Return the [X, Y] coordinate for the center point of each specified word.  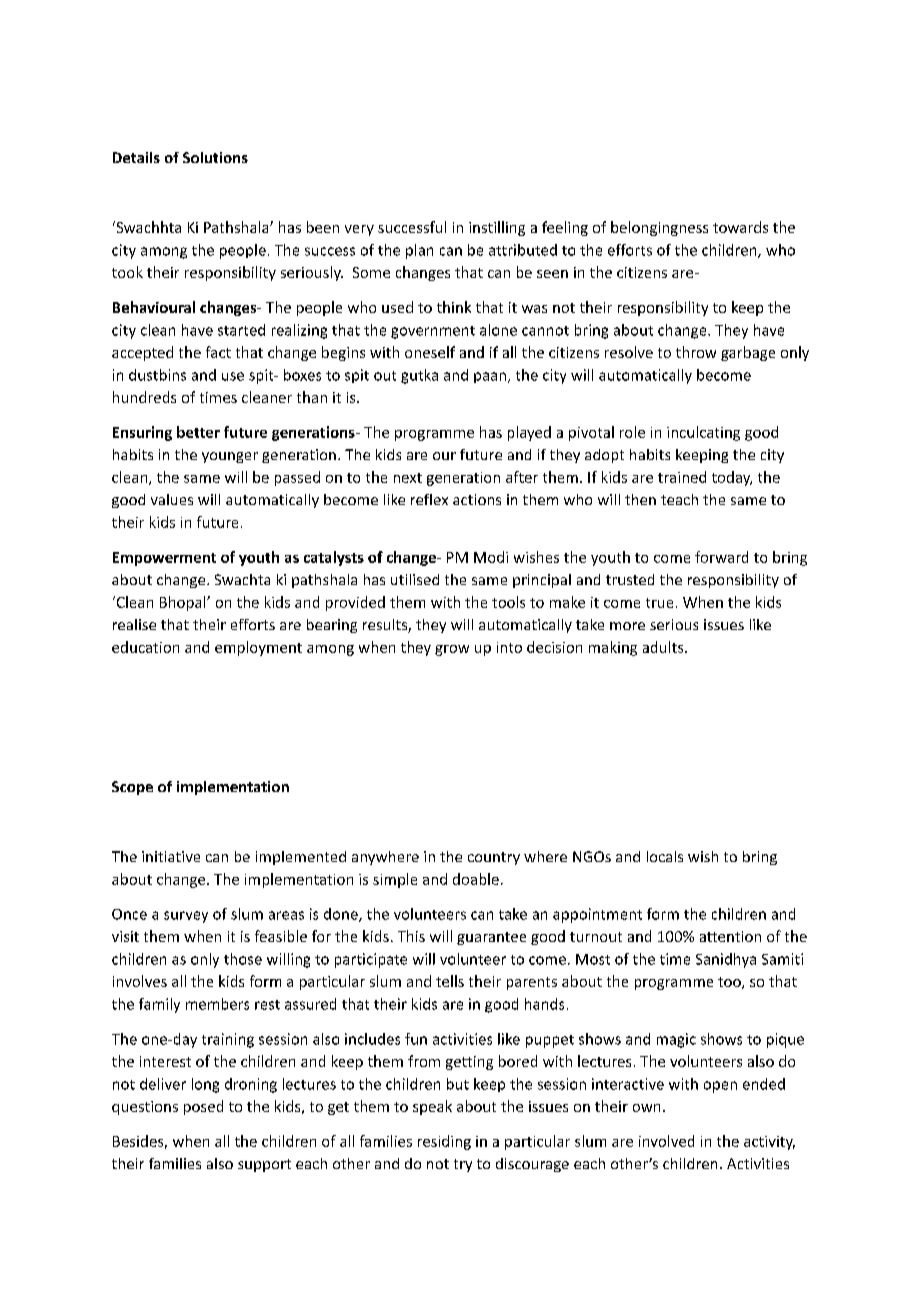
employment [258, 648]
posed [203, 1107]
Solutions [215, 157]
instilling [497, 228]
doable [476, 879]
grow [452, 650]
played [529, 433]
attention [730, 936]
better [198, 432]
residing [444, 1142]
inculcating [703, 433]
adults [664, 647]
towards [740, 227]
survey [186, 917]
